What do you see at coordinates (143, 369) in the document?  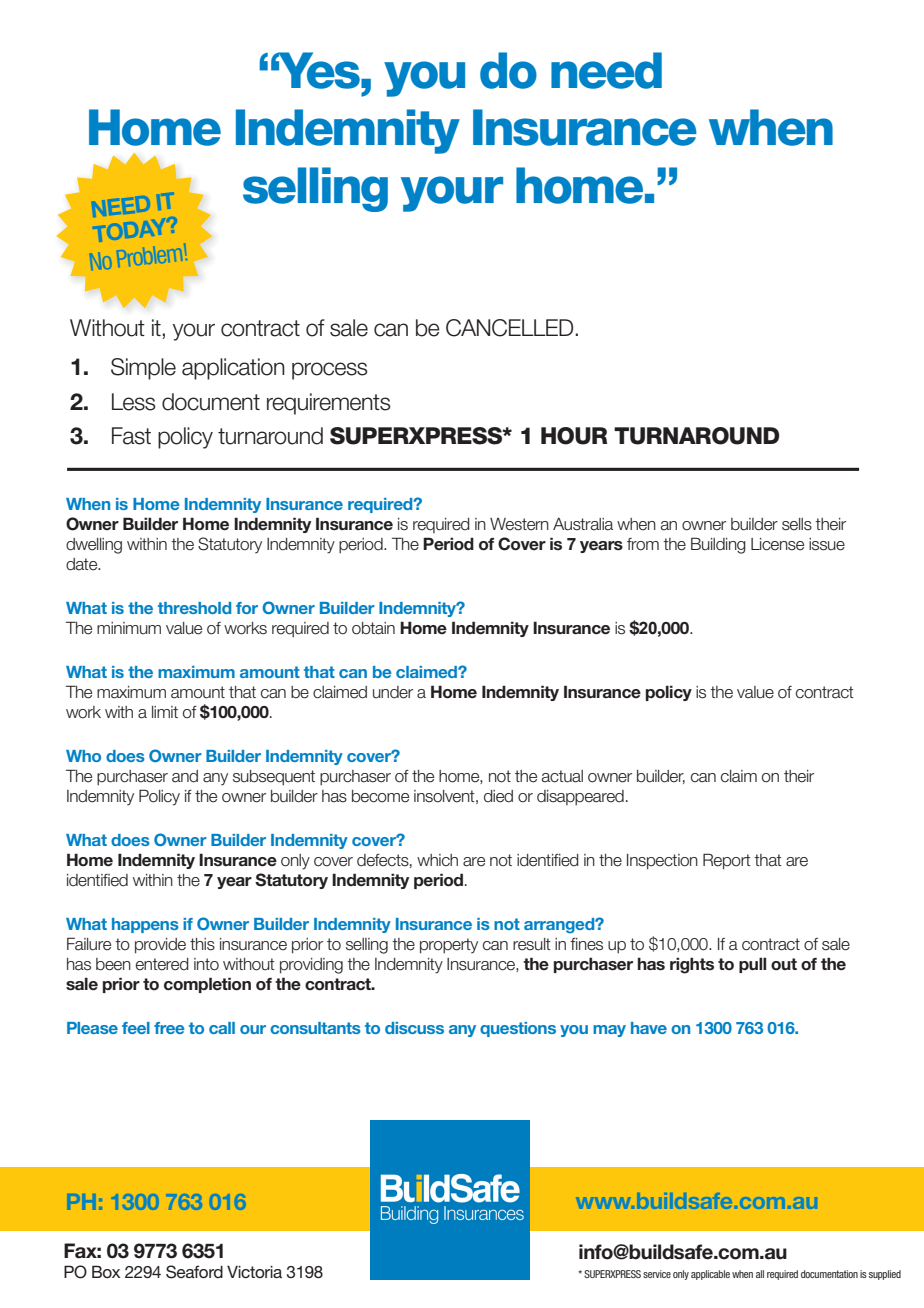 I see `Simple` at bounding box center [143, 369].
